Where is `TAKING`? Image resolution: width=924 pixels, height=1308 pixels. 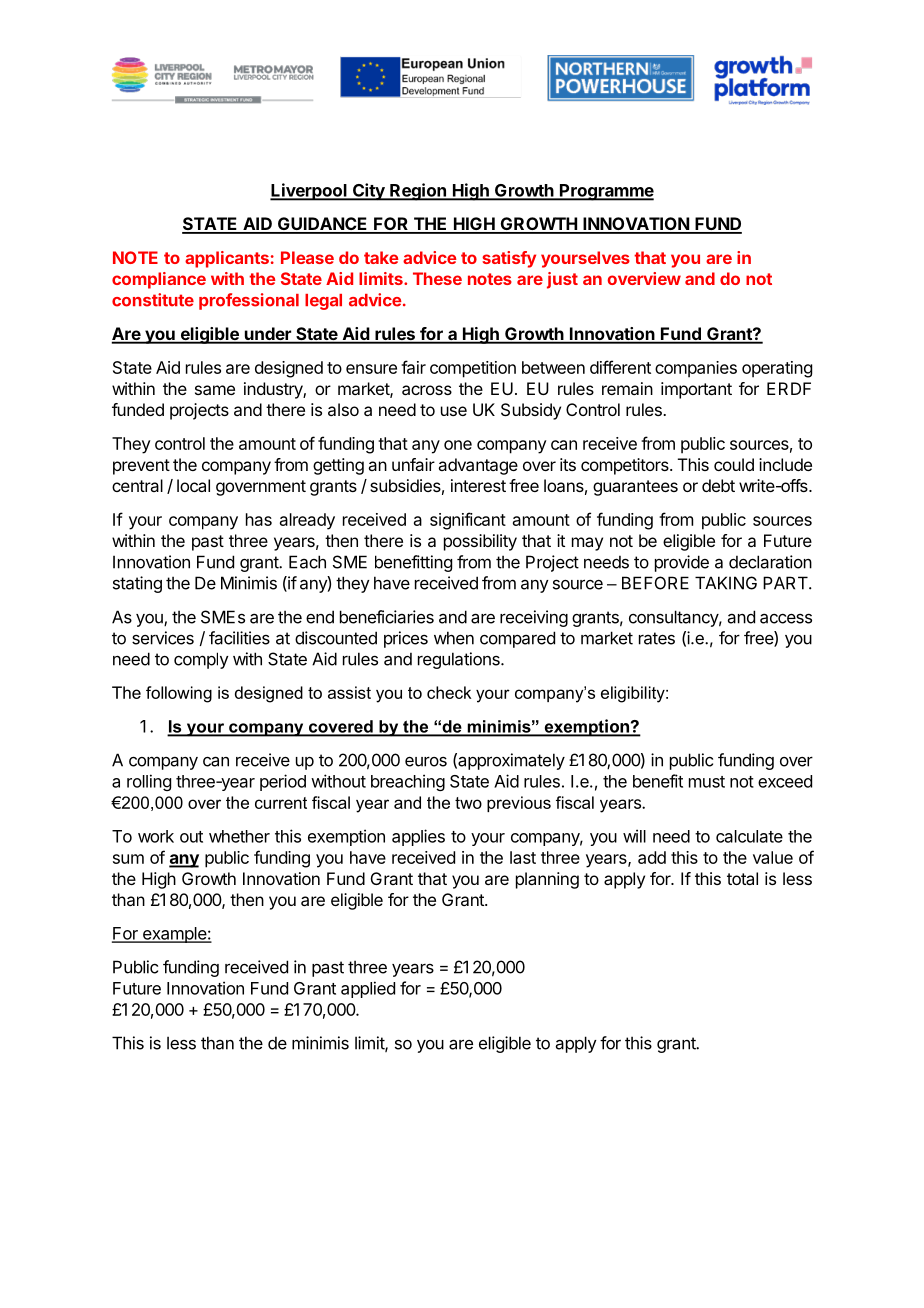 TAKING is located at coordinates (726, 583).
